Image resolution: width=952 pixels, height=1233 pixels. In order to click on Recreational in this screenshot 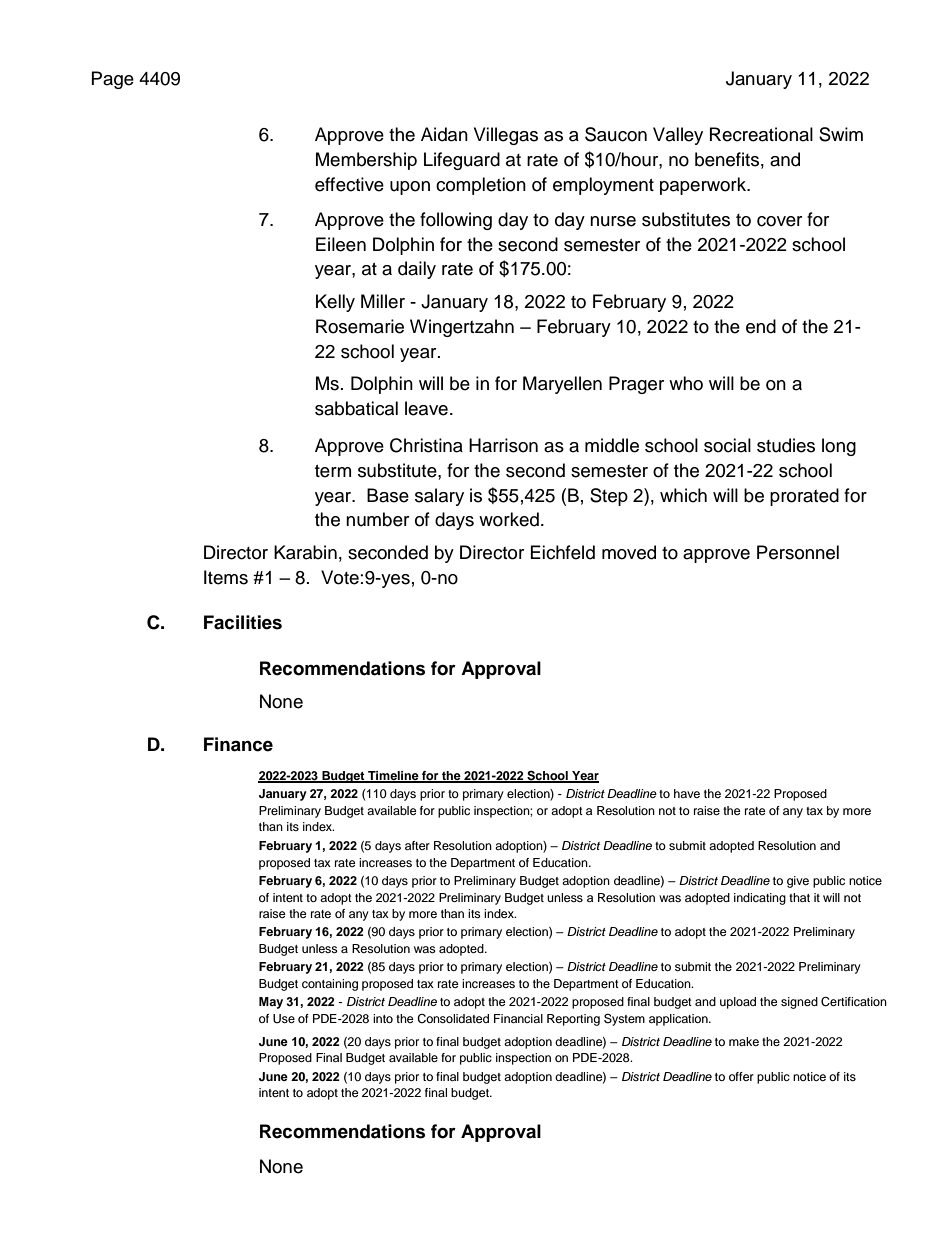, I will do `click(761, 134)`.
